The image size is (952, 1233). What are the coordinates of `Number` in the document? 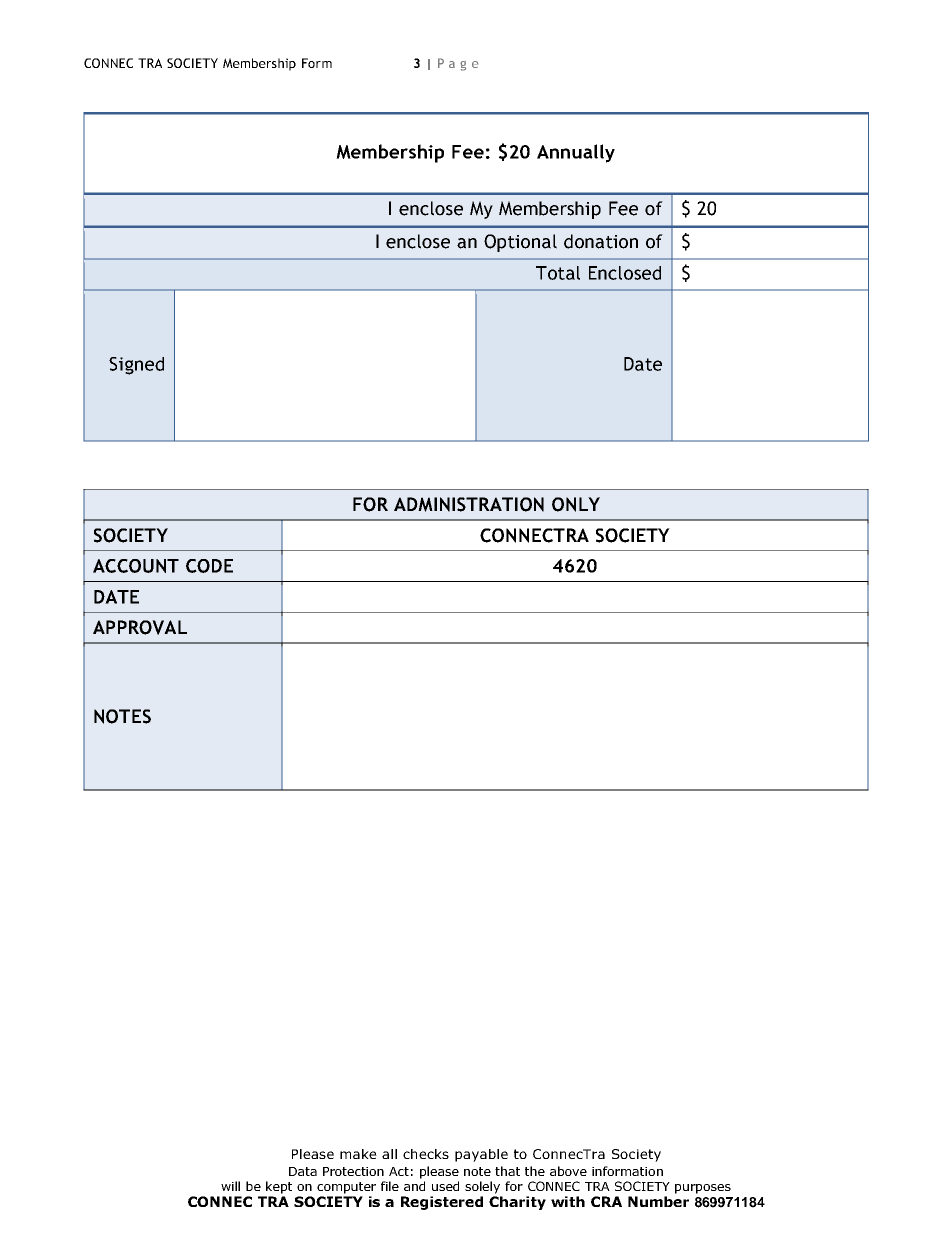 It's located at (658, 1201).
